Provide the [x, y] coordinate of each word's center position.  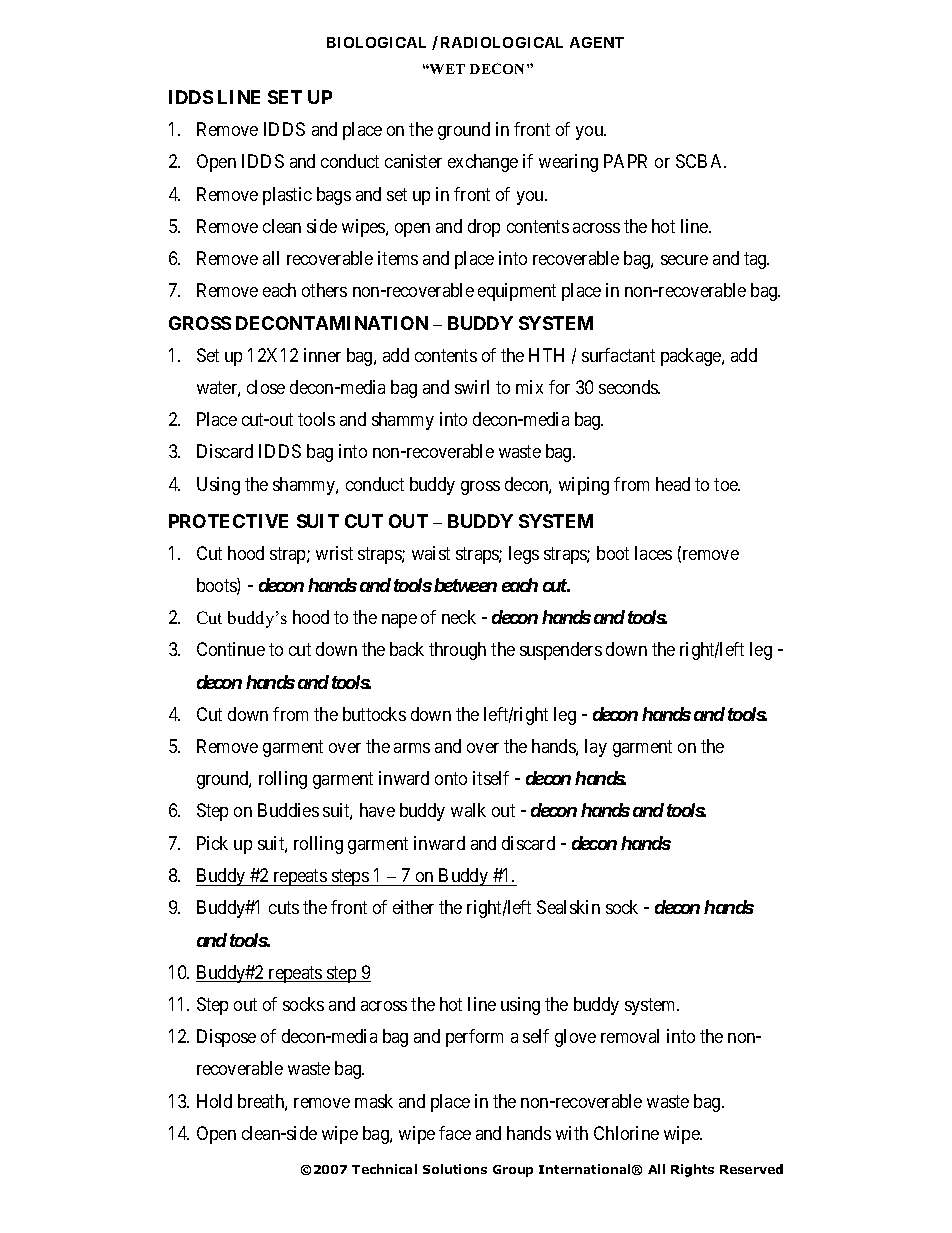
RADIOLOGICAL [502, 42]
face [455, 1133]
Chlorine [626, 1133]
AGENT [597, 42]
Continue [231, 649]
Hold [214, 1101]
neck [459, 617]
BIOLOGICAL [376, 42]
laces [653, 553]
